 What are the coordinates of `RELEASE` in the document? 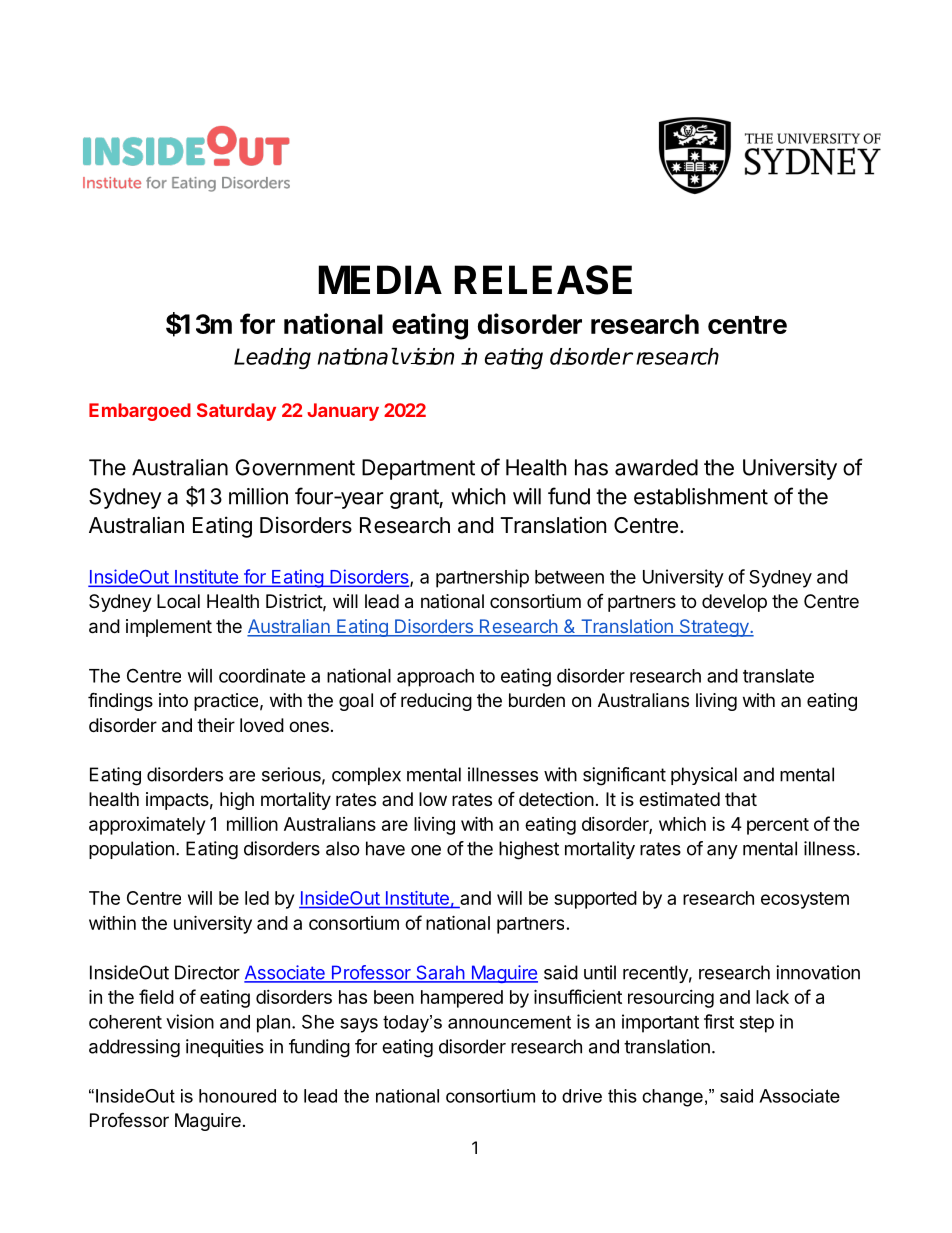 It's located at (543, 280).
